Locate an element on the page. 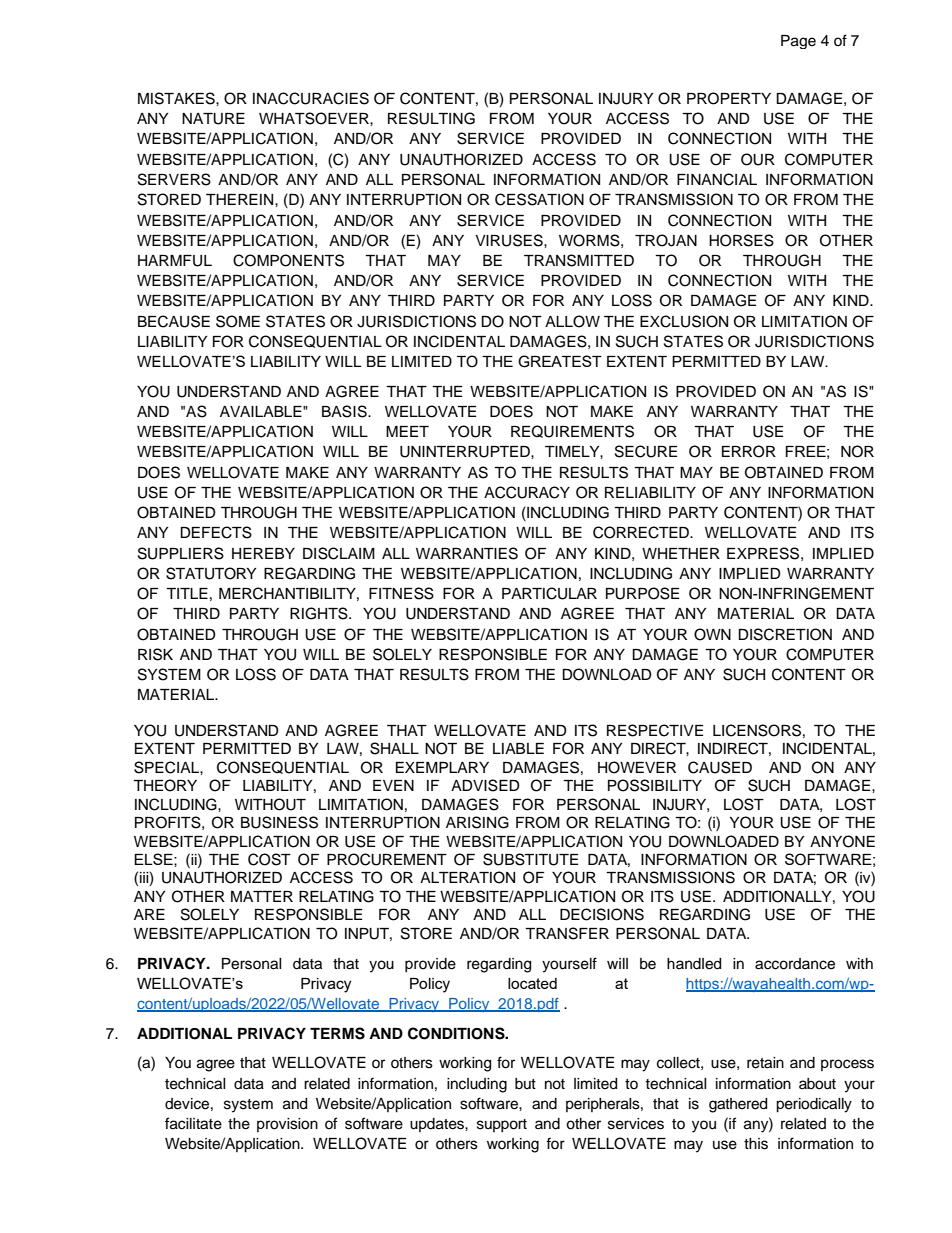 This document has height=1233, width=952. UNINTERRUPTED is located at coordinates (466, 452).
